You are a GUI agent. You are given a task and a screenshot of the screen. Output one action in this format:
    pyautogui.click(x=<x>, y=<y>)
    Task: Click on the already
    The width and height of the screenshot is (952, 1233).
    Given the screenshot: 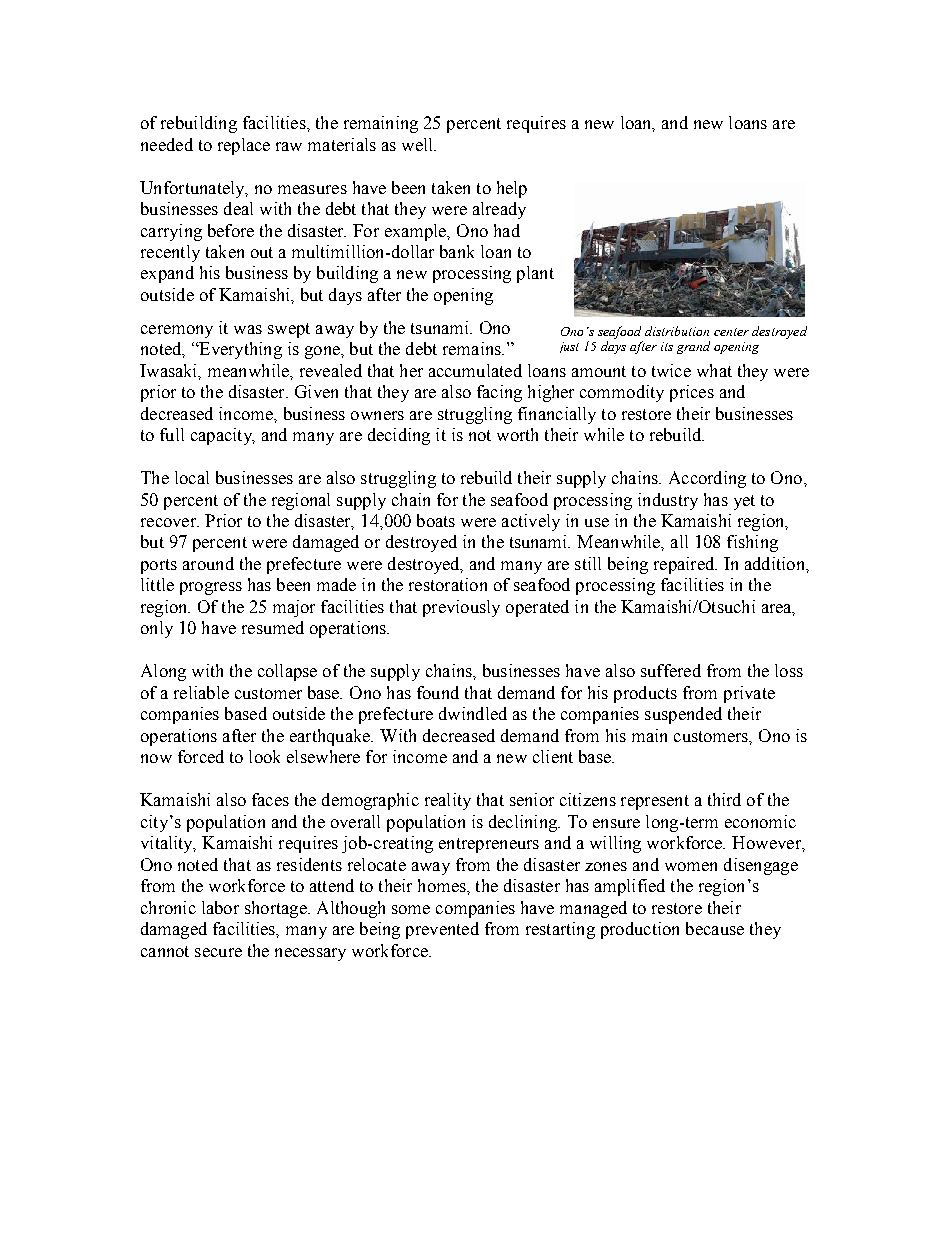 What is the action you would take?
    pyautogui.click(x=499, y=210)
